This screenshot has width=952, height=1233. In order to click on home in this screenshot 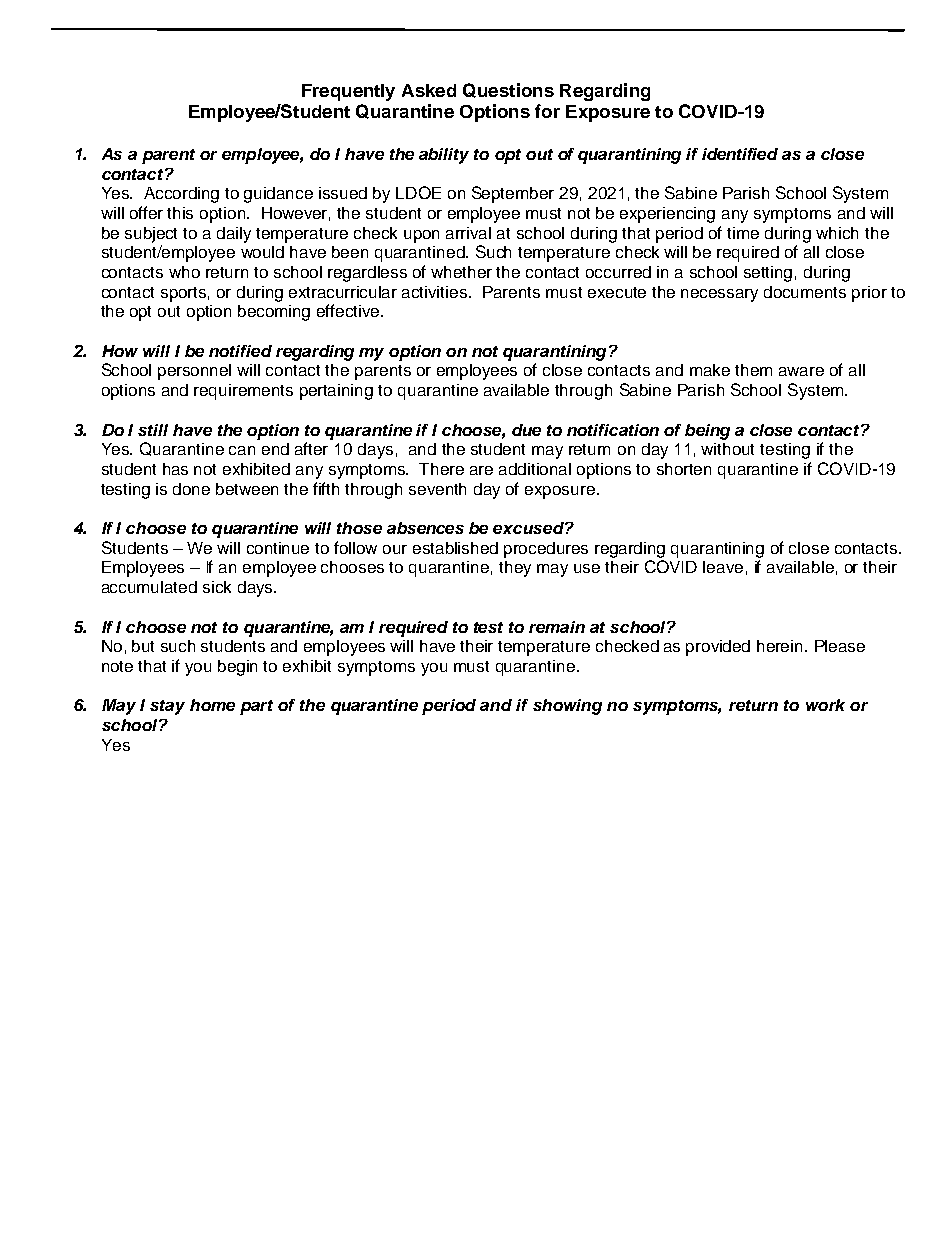, I will do `click(212, 705)`.
